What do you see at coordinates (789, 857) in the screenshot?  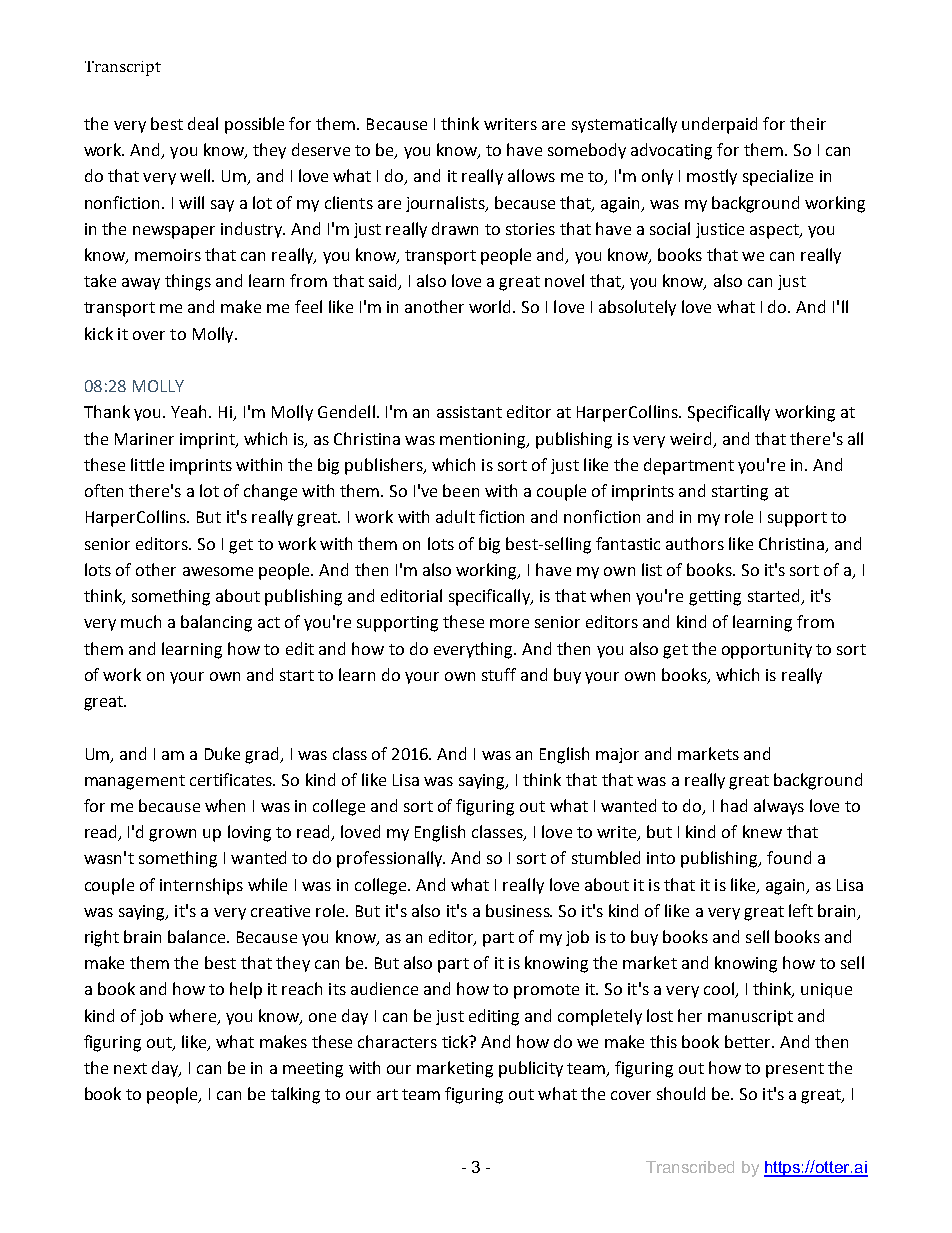 I see `found` at bounding box center [789, 857].
